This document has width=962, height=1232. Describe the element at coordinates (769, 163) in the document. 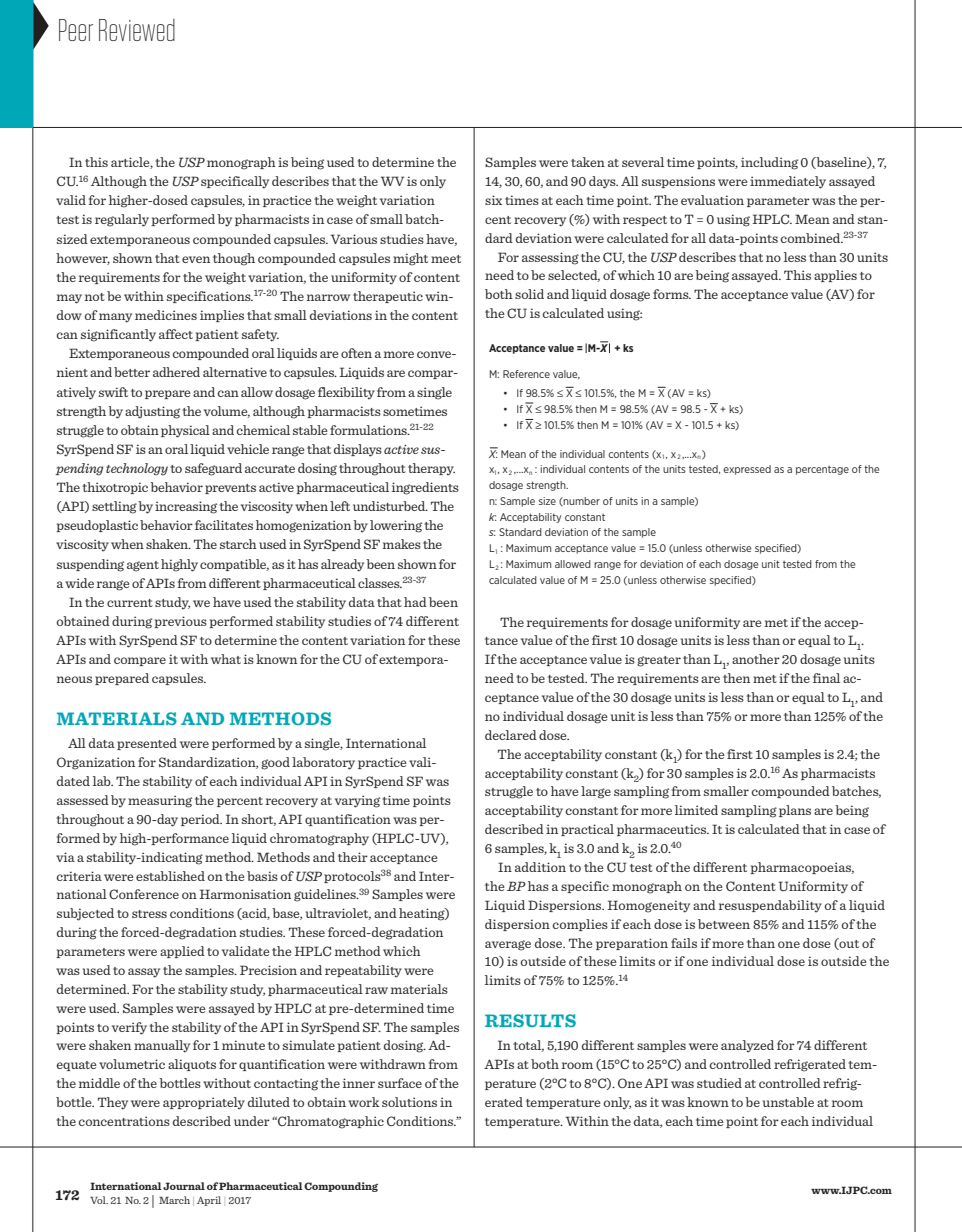

I see `including` at that location.
